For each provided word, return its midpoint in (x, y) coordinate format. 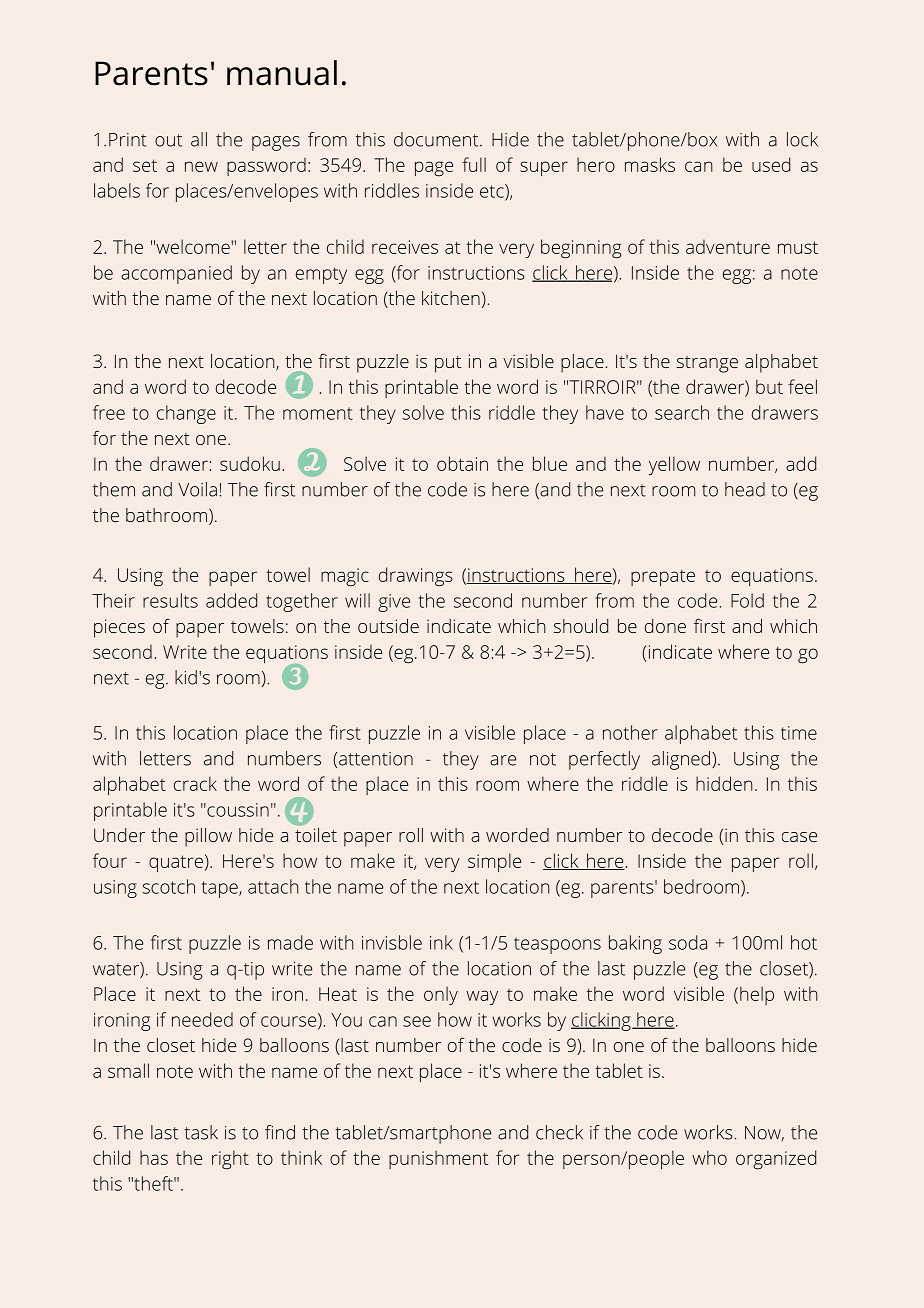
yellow (674, 465)
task (201, 1132)
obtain (462, 463)
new (201, 166)
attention (376, 759)
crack (195, 783)
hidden (724, 783)
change (186, 414)
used (771, 164)
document (437, 139)
